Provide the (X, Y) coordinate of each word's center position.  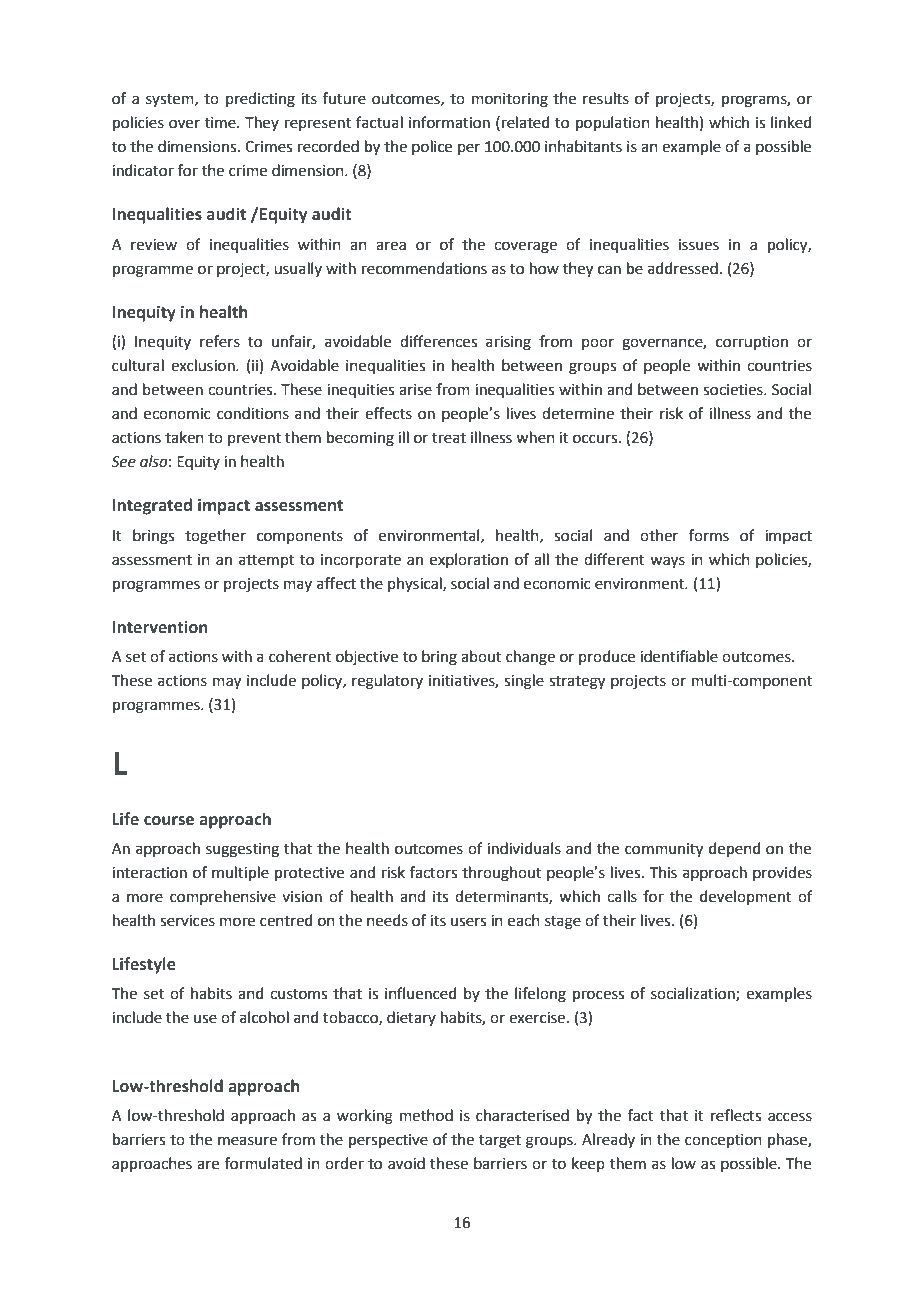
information (449, 122)
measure (247, 1141)
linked (791, 122)
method (426, 1115)
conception (723, 1141)
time (221, 123)
